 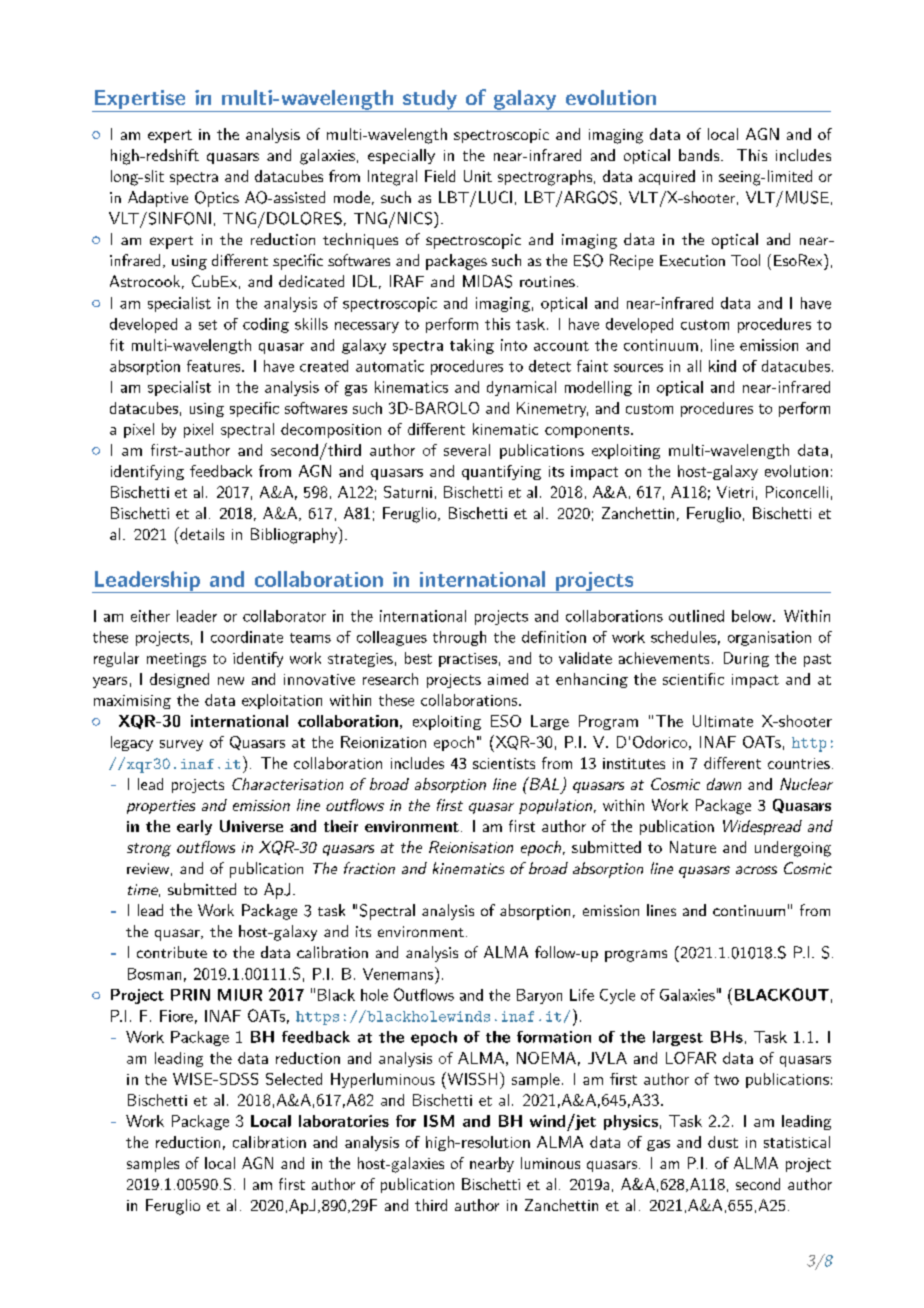 What do you see at coordinates (459, 638) in the page?
I see `through` at bounding box center [459, 638].
